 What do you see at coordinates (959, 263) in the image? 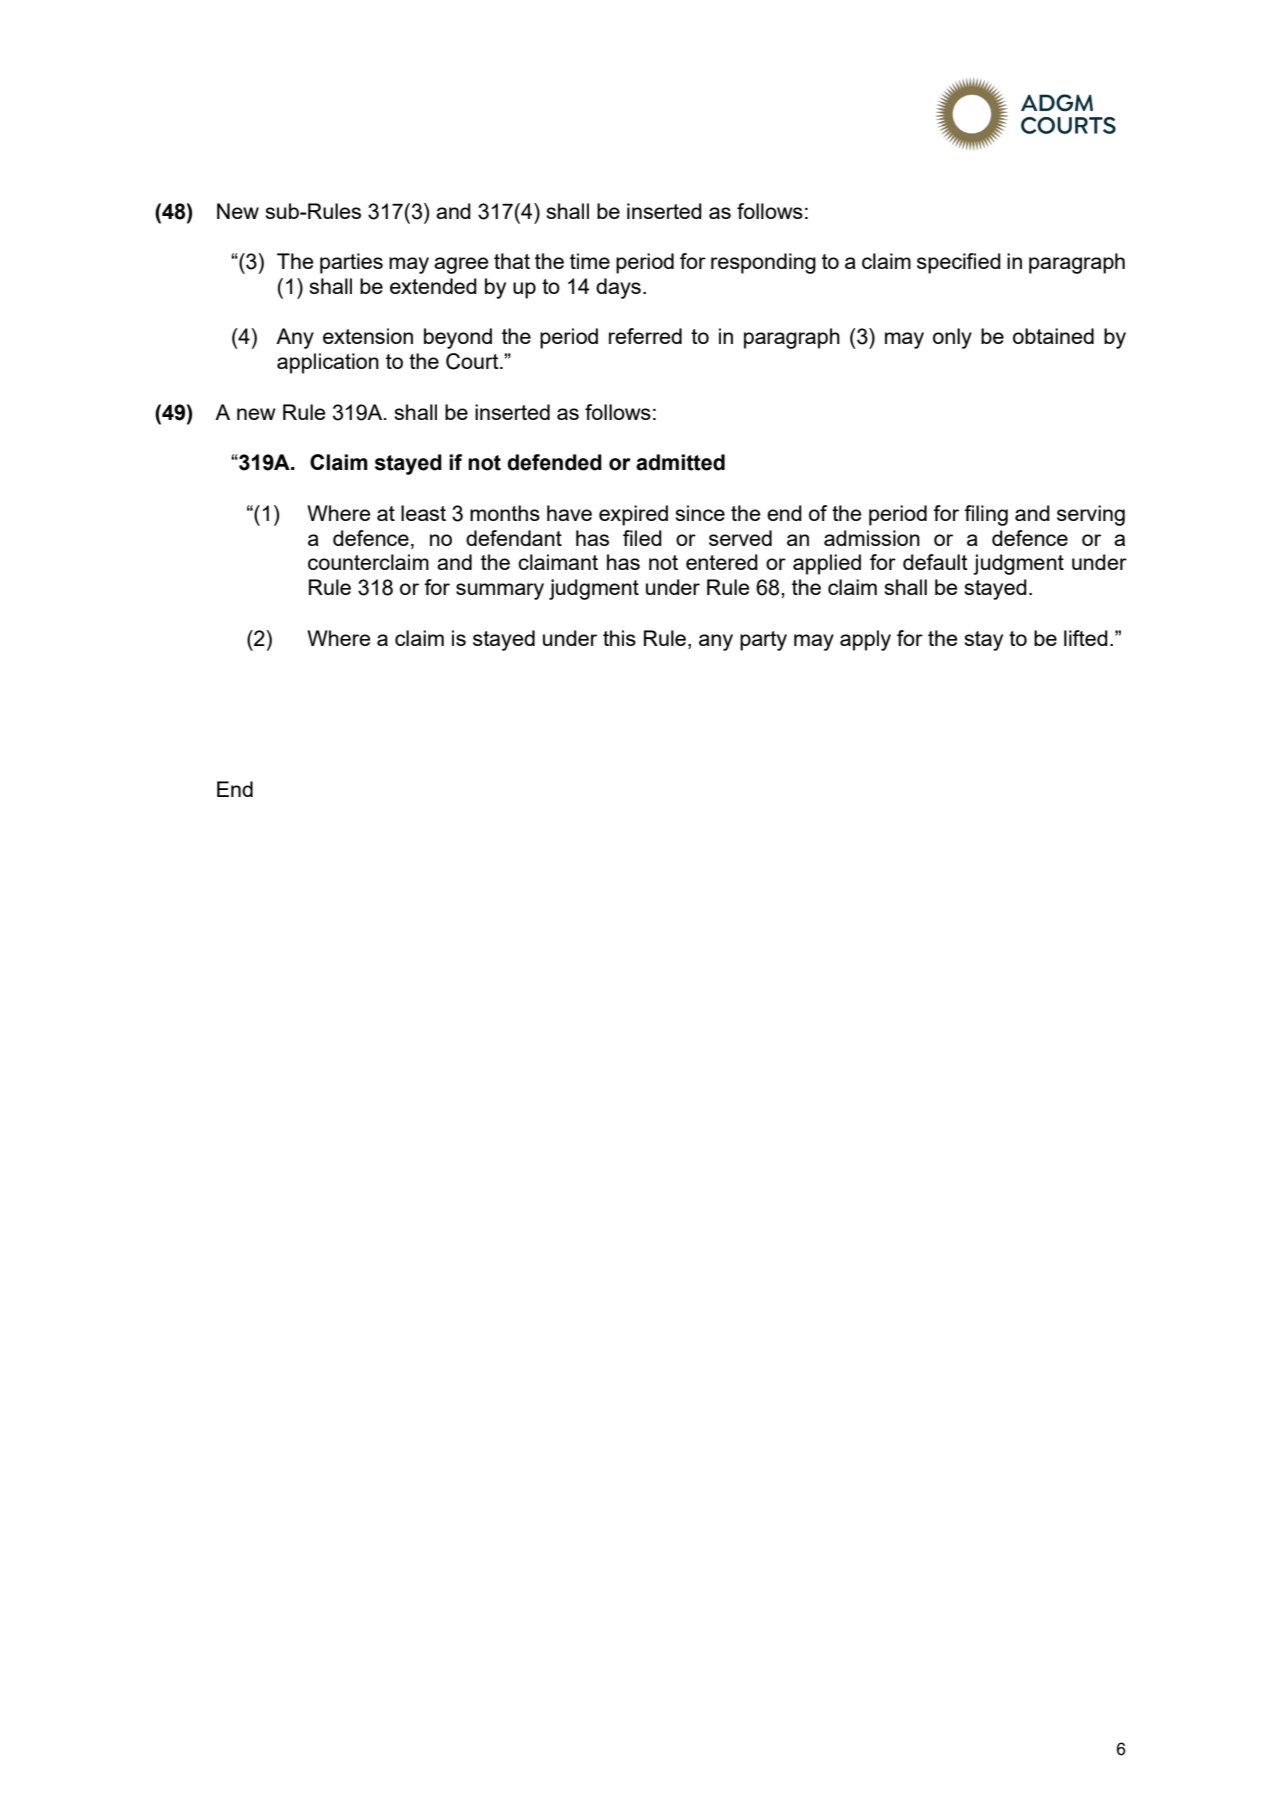
I see `specified` at bounding box center [959, 263].
